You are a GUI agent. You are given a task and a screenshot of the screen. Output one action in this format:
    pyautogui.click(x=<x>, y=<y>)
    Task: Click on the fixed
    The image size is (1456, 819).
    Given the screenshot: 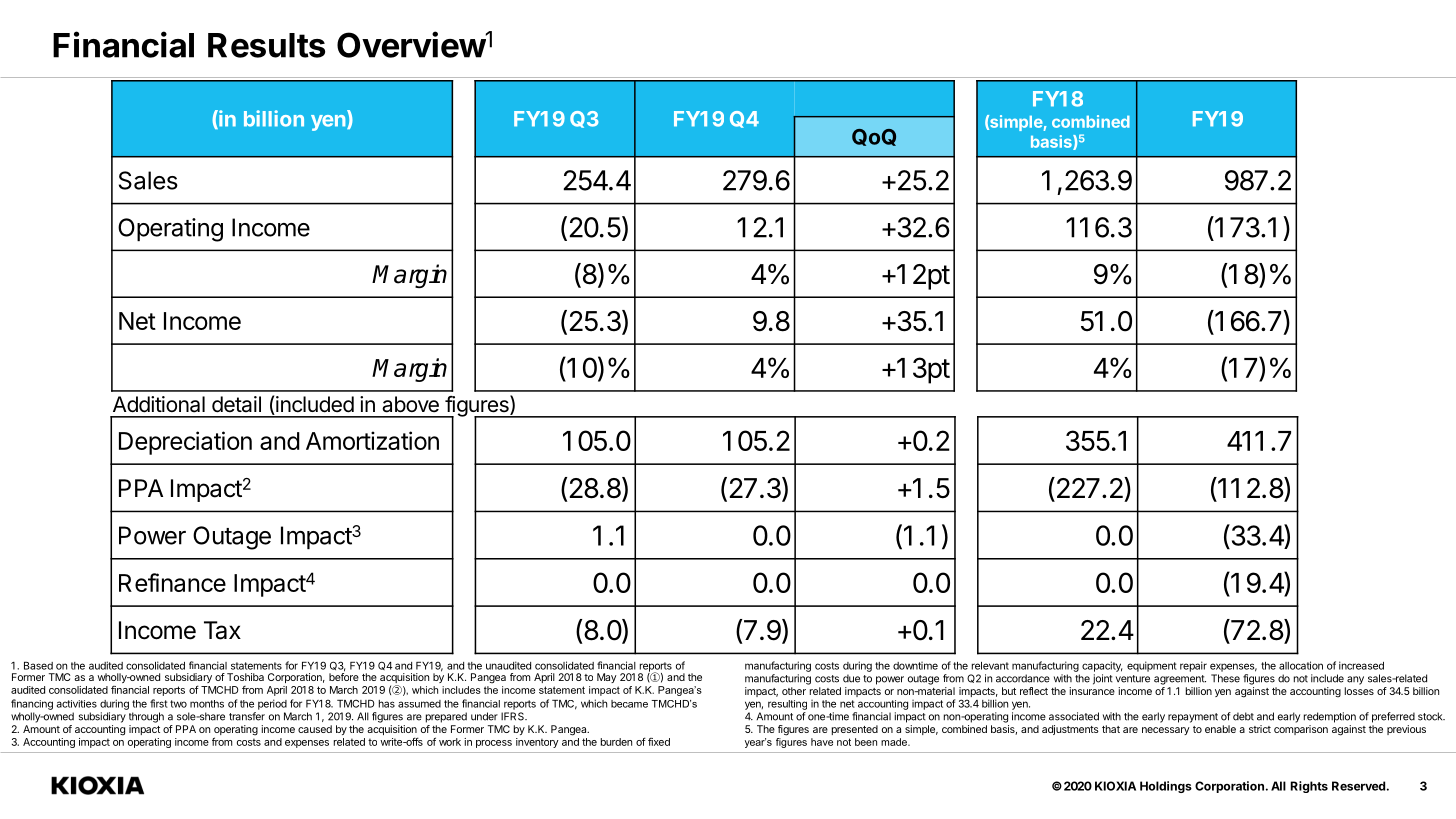 What is the action you would take?
    pyautogui.click(x=659, y=742)
